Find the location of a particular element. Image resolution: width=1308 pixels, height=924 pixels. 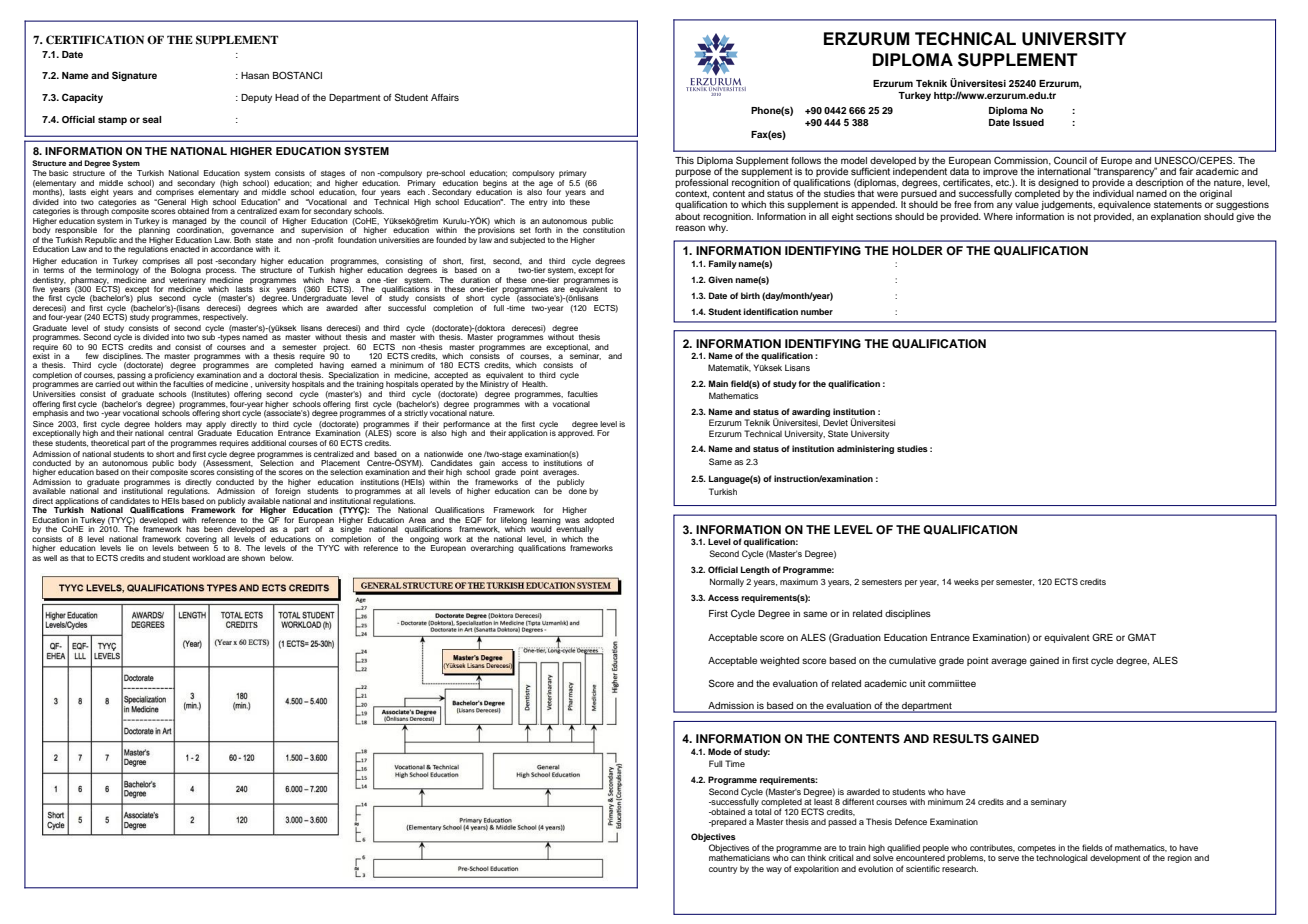

number is located at coordinates (817, 311).
